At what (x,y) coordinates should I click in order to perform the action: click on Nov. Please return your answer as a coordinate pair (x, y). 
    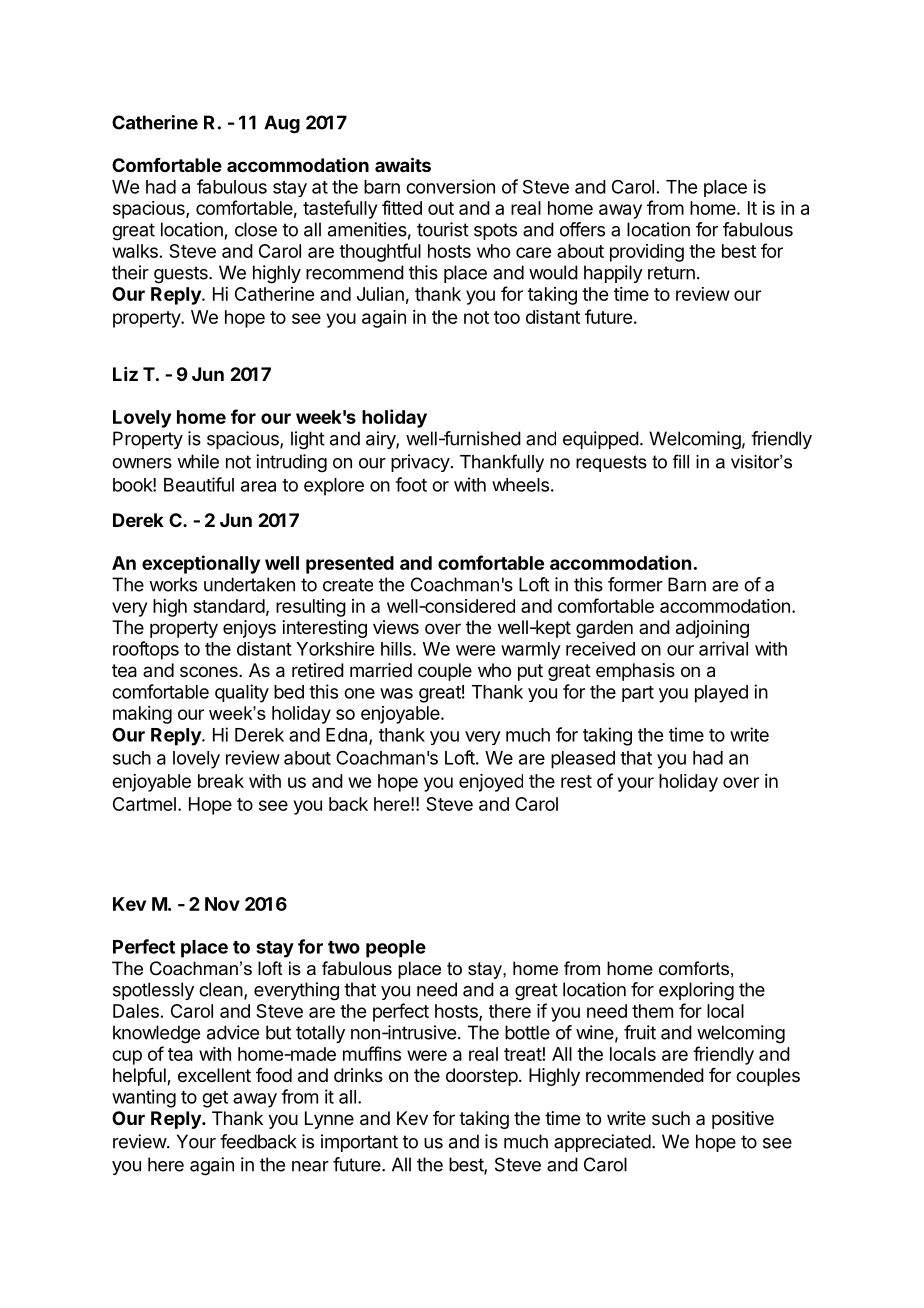
    Looking at the image, I should click on (222, 904).
